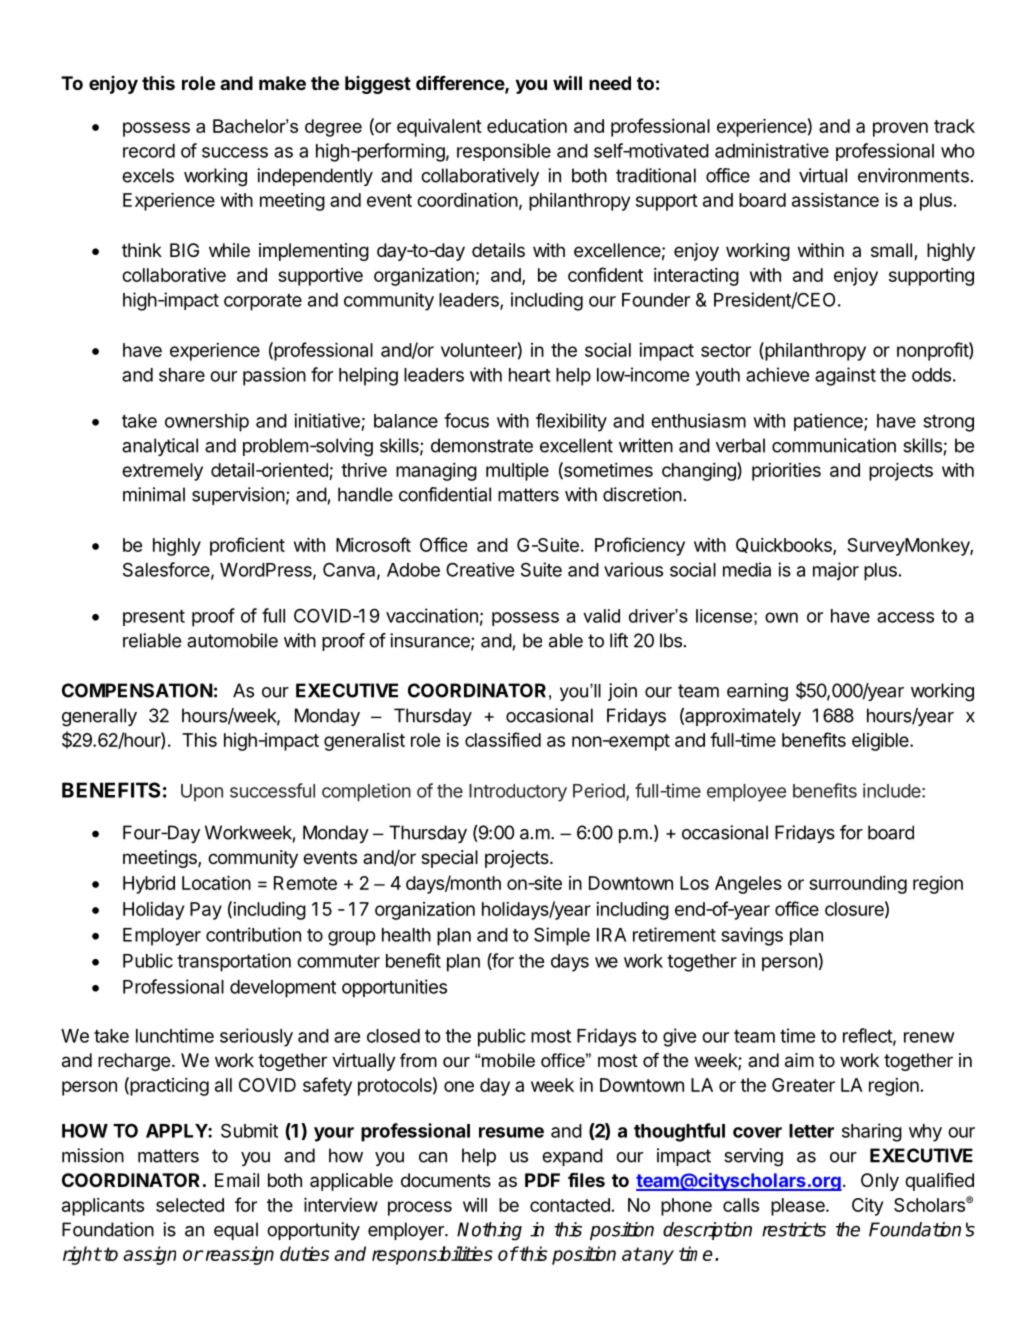 The width and height of the screenshot is (1035, 1340). Describe the element at coordinates (905, 617) in the screenshot. I see `access` at that location.
